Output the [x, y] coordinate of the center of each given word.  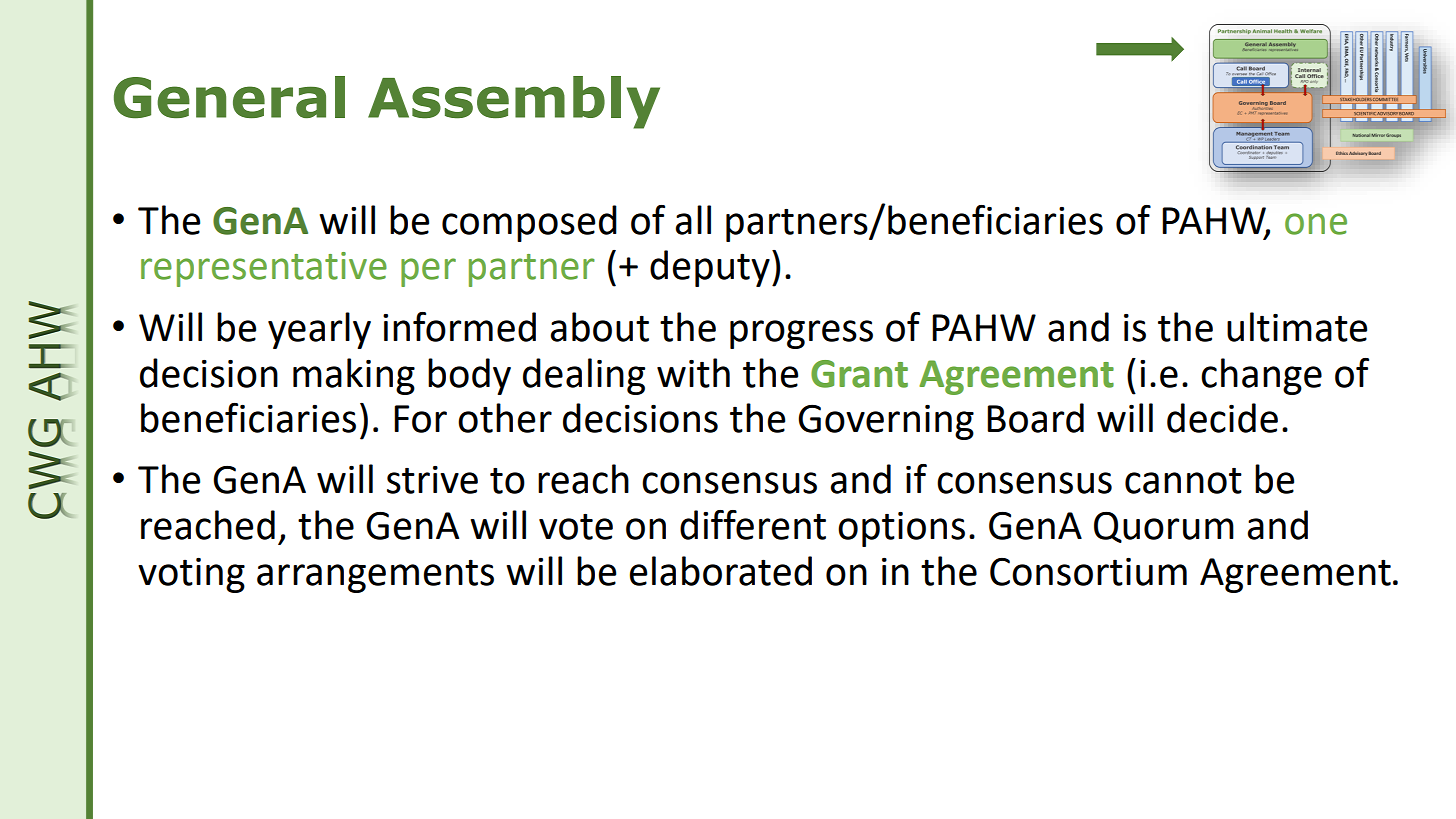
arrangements [375, 576]
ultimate [1297, 327]
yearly [319, 330]
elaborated [721, 571]
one [1316, 224]
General [229, 97]
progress [801, 334]
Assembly [514, 102]
